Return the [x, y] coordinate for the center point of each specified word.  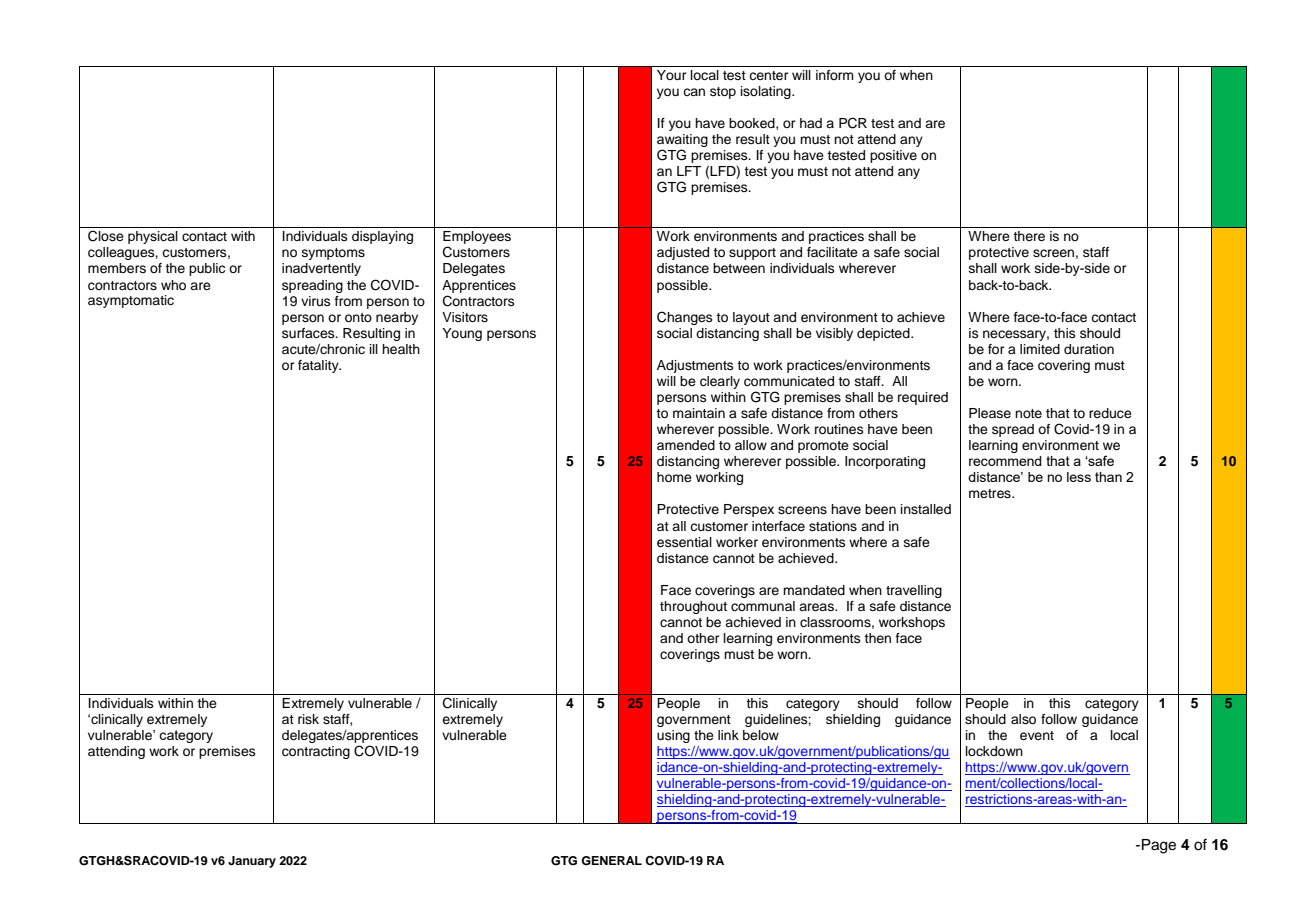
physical [153, 237]
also [1023, 719]
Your [672, 75]
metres [991, 493]
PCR [853, 123]
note [1028, 413]
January [252, 862]
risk [308, 719]
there [1029, 236]
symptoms [333, 254]
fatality [319, 366]
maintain [699, 413]
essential [684, 542]
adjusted [683, 253]
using [673, 736]
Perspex [749, 510]
